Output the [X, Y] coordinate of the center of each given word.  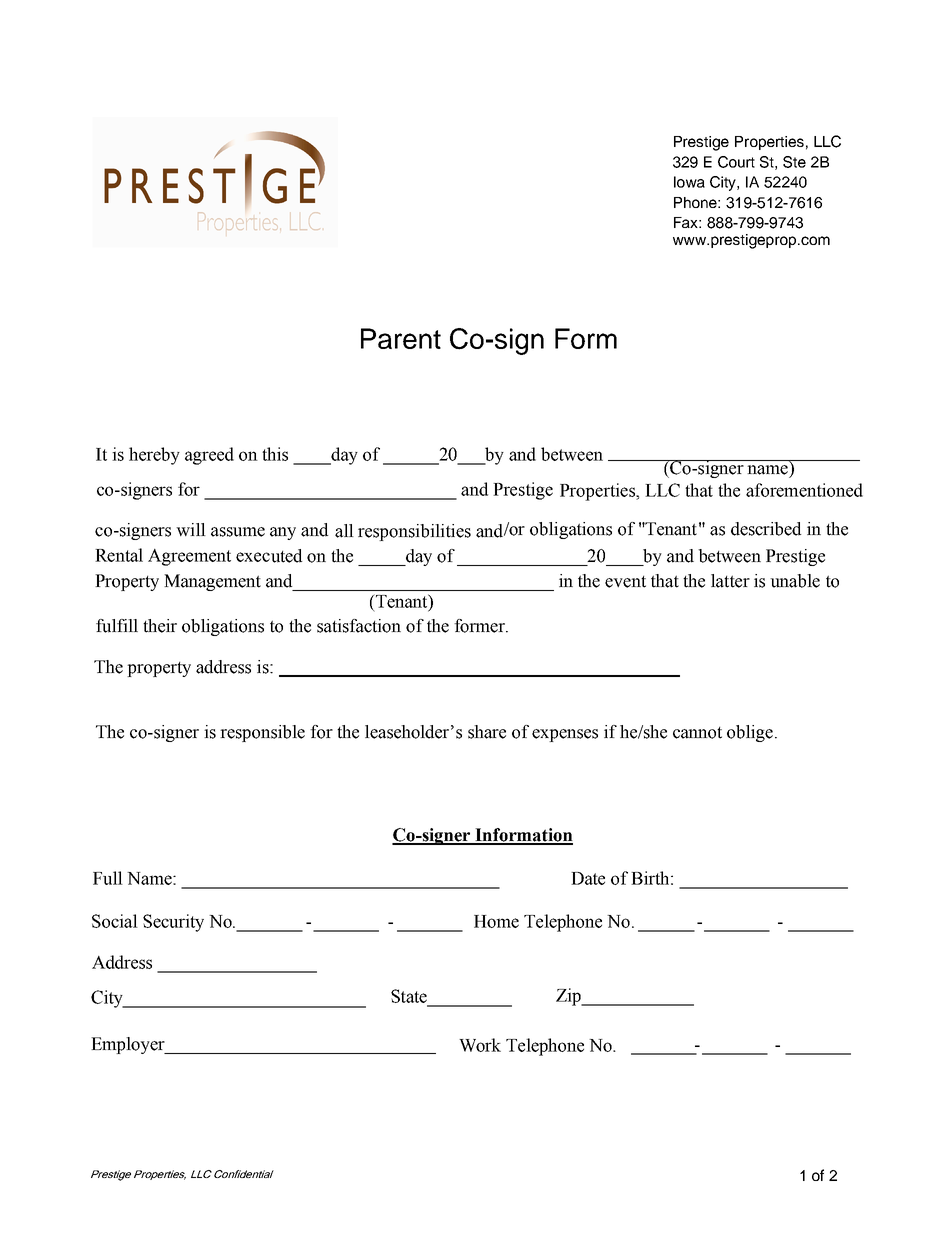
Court [736, 162]
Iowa [689, 182]
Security [173, 923]
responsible [262, 733]
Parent [401, 338]
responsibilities [414, 532]
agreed [209, 456]
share [487, 732]
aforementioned [804, 490]
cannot [697, 733]
